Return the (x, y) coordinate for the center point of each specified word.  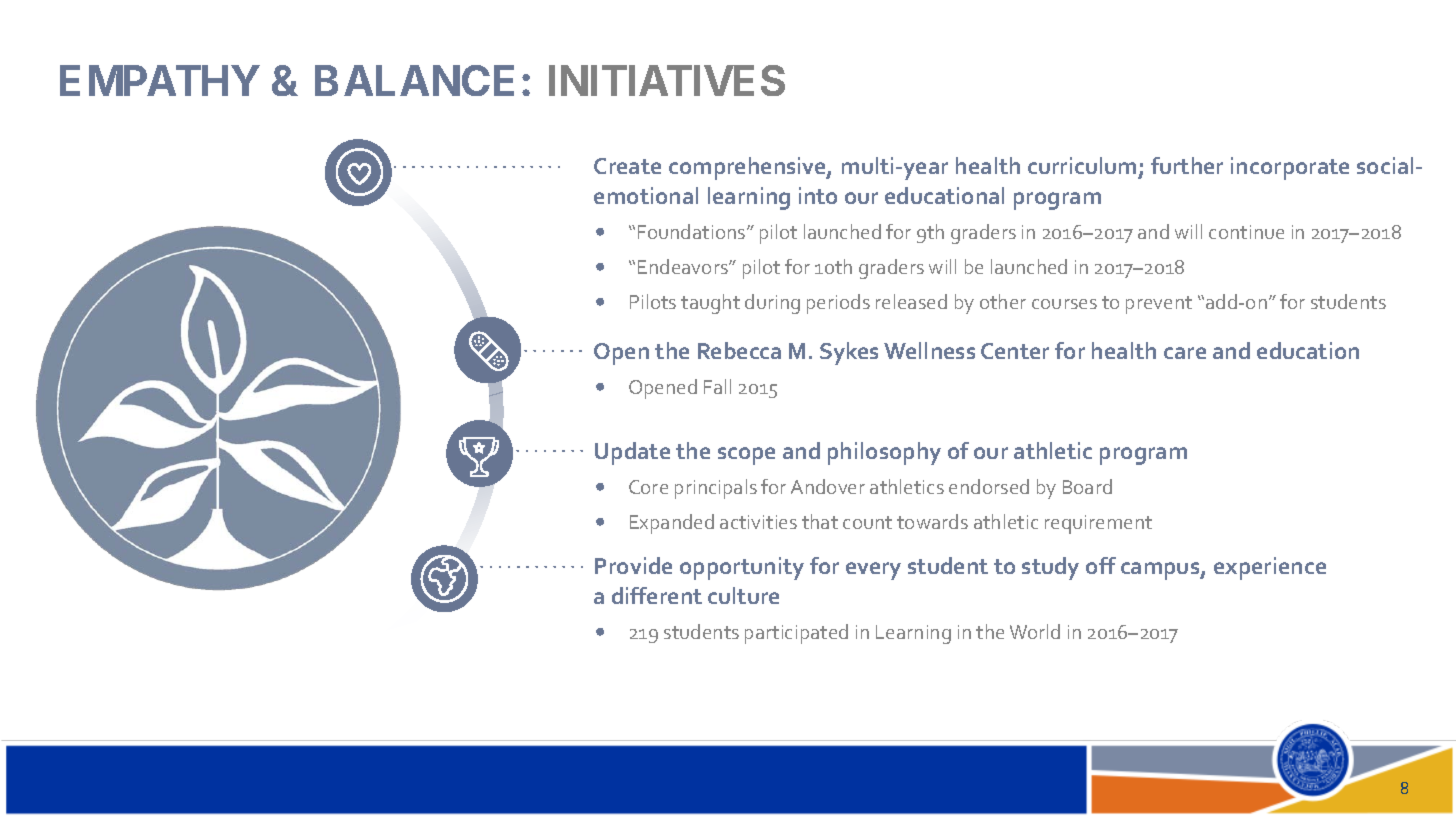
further (1187, 165)
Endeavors (684, 266)
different (657, 595)
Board (1087, 486)
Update (632, 453)
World (1035, 631)
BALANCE (414, 80)
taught (710, 304)
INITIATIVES (667, 80)
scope (746, 456)
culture (743, 595)
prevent (1159, 305)
